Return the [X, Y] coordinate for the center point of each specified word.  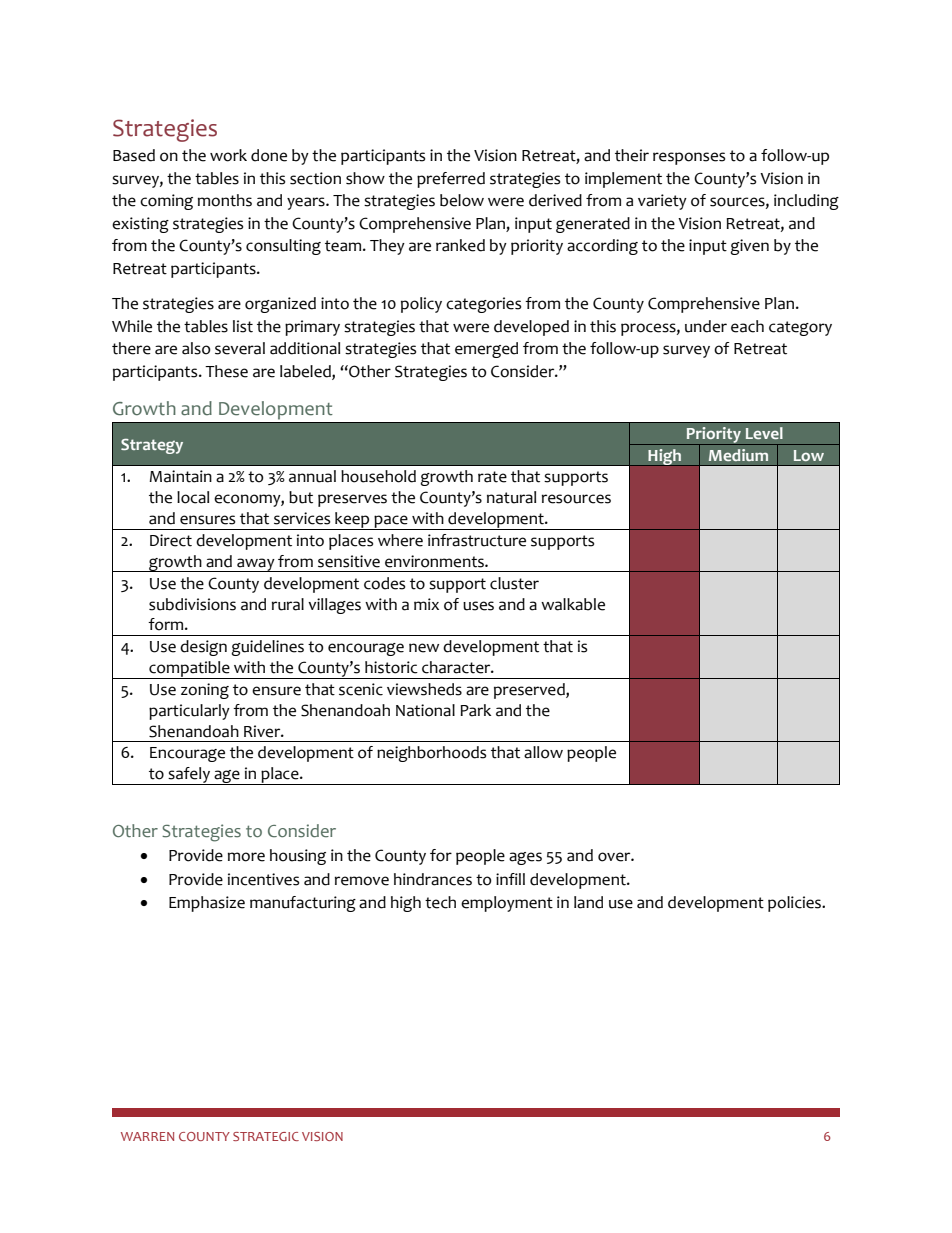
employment [507, 904]
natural [511, 497]
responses [689, 158]
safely [189, 776]
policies [795, 904]
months [225, 200]
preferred [451, 180]
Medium [738, 455]
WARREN [147, 1136]
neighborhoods [431, 754]
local [193, 497]
